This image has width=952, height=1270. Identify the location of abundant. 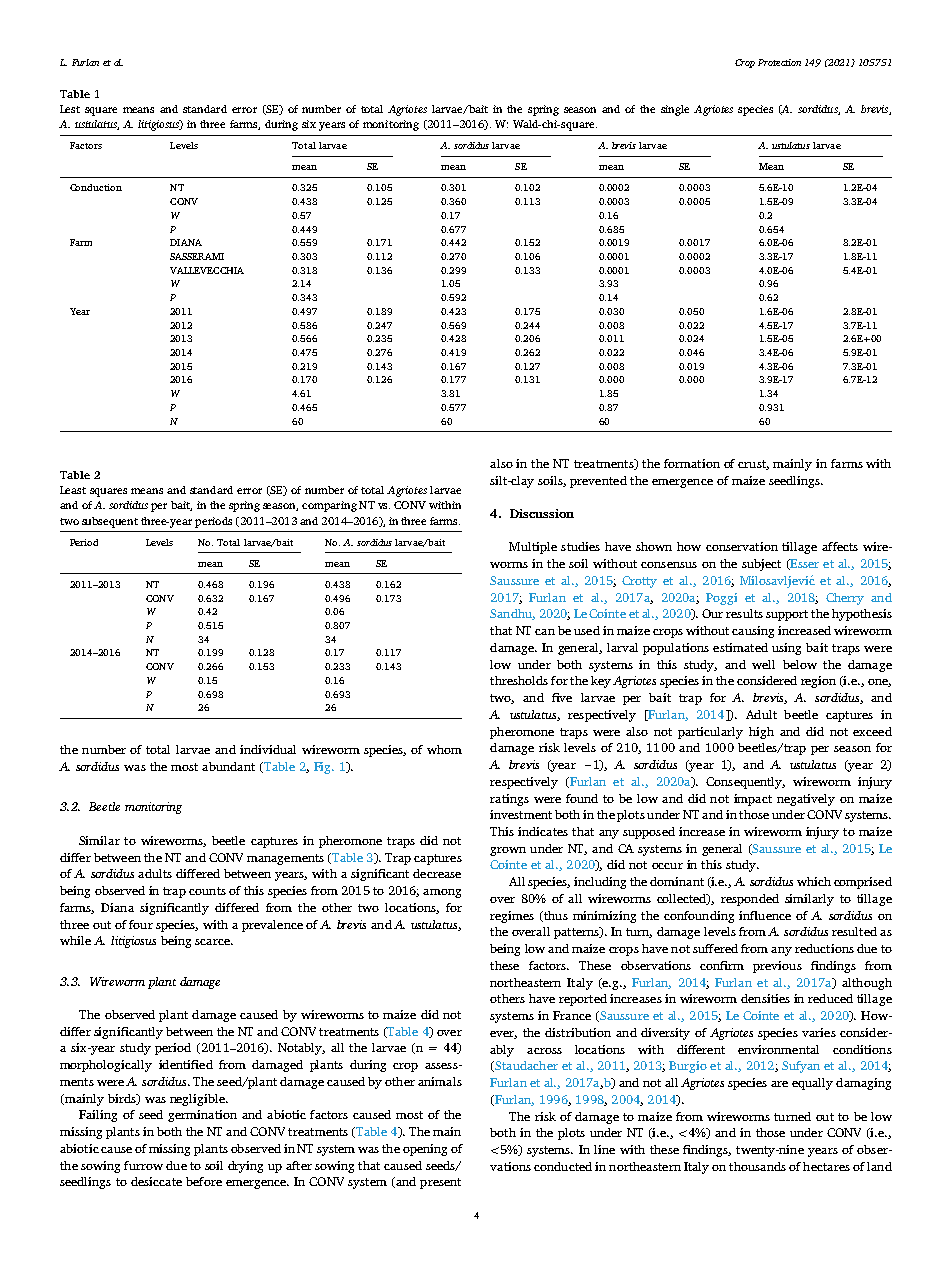
(228, 766).
